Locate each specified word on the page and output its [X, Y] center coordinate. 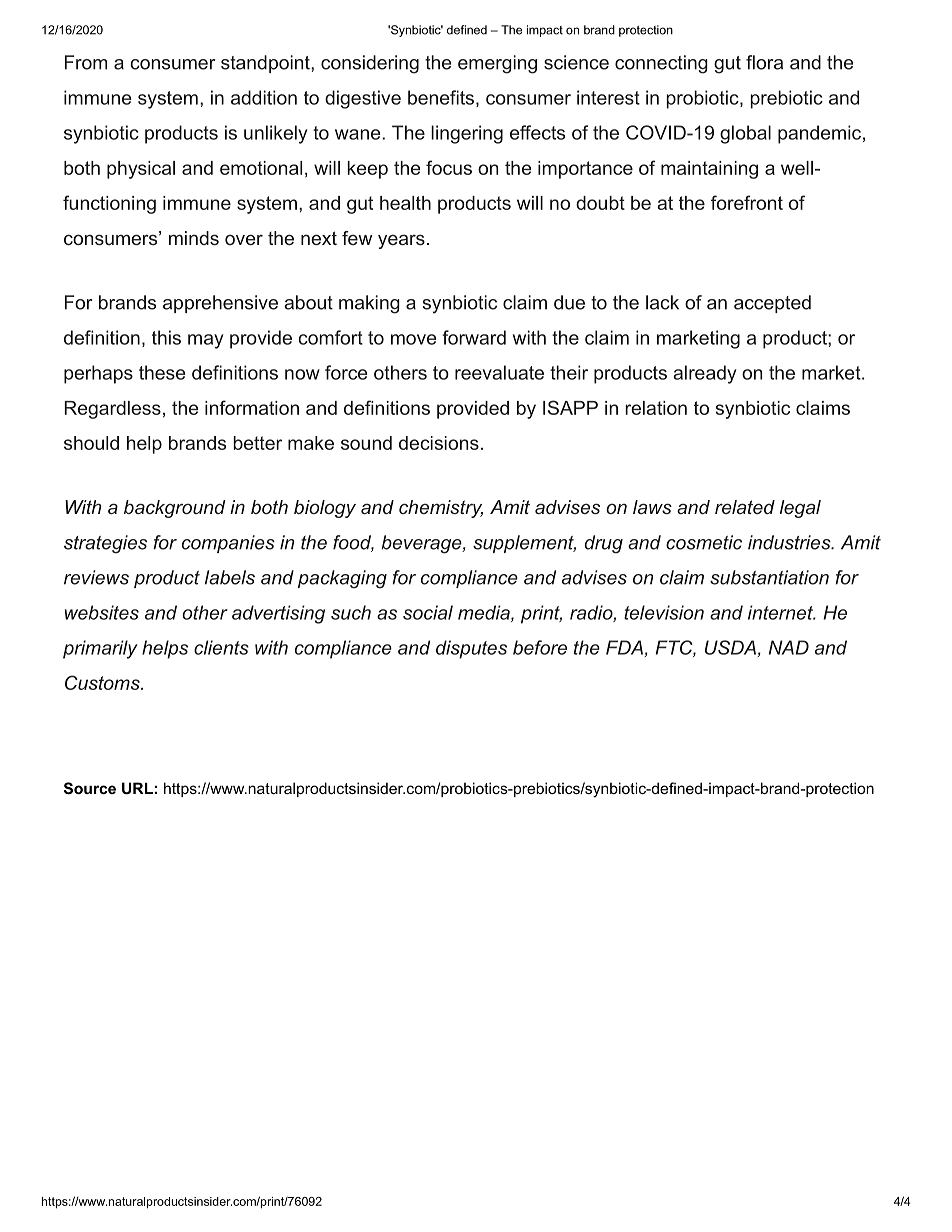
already [705, 374]
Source [90, 788]
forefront [747, 202]
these [162, 372]
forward [474, 337]
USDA [731, 648]
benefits [441, 97]
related [745, 507]
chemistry [441, 509]
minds [194, 238]
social [428, 612]
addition [264, 97]
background [175, 509]
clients [221, 647]
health [405, 203]
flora [764, 62]
